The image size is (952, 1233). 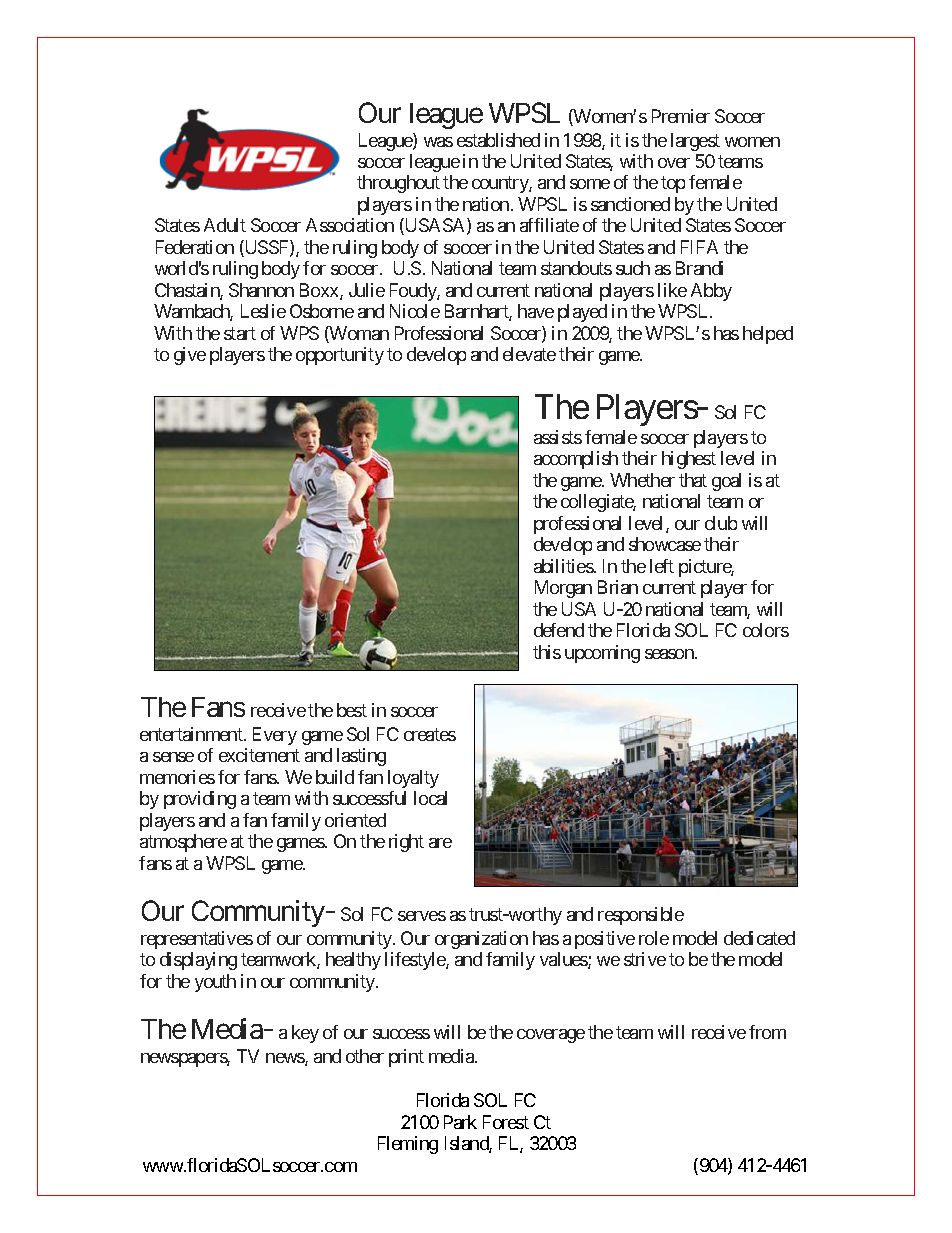 I want to click on established, so click(x=498, y=140).
